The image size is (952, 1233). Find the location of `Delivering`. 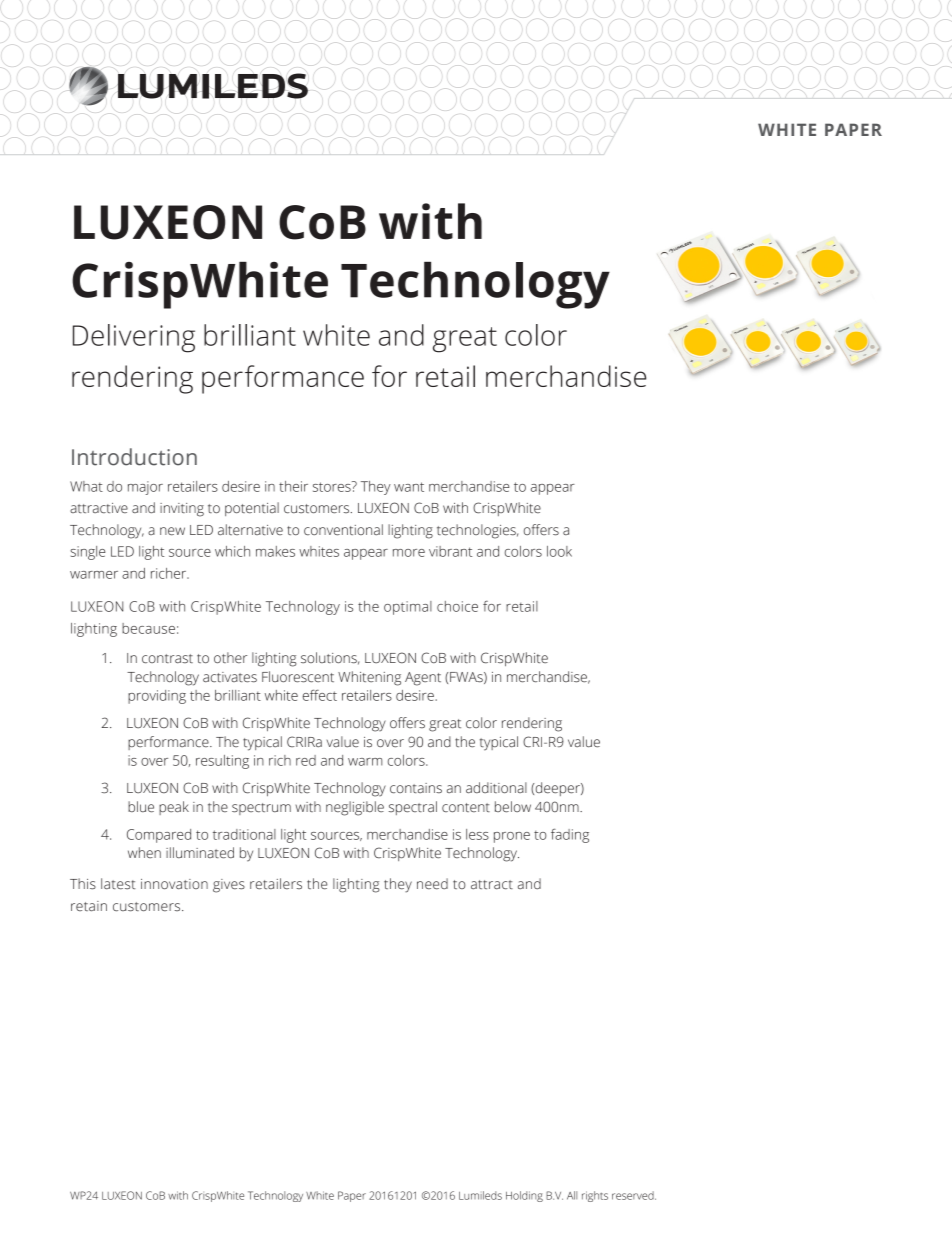

Delivering is located at coordinates (134, 338).
